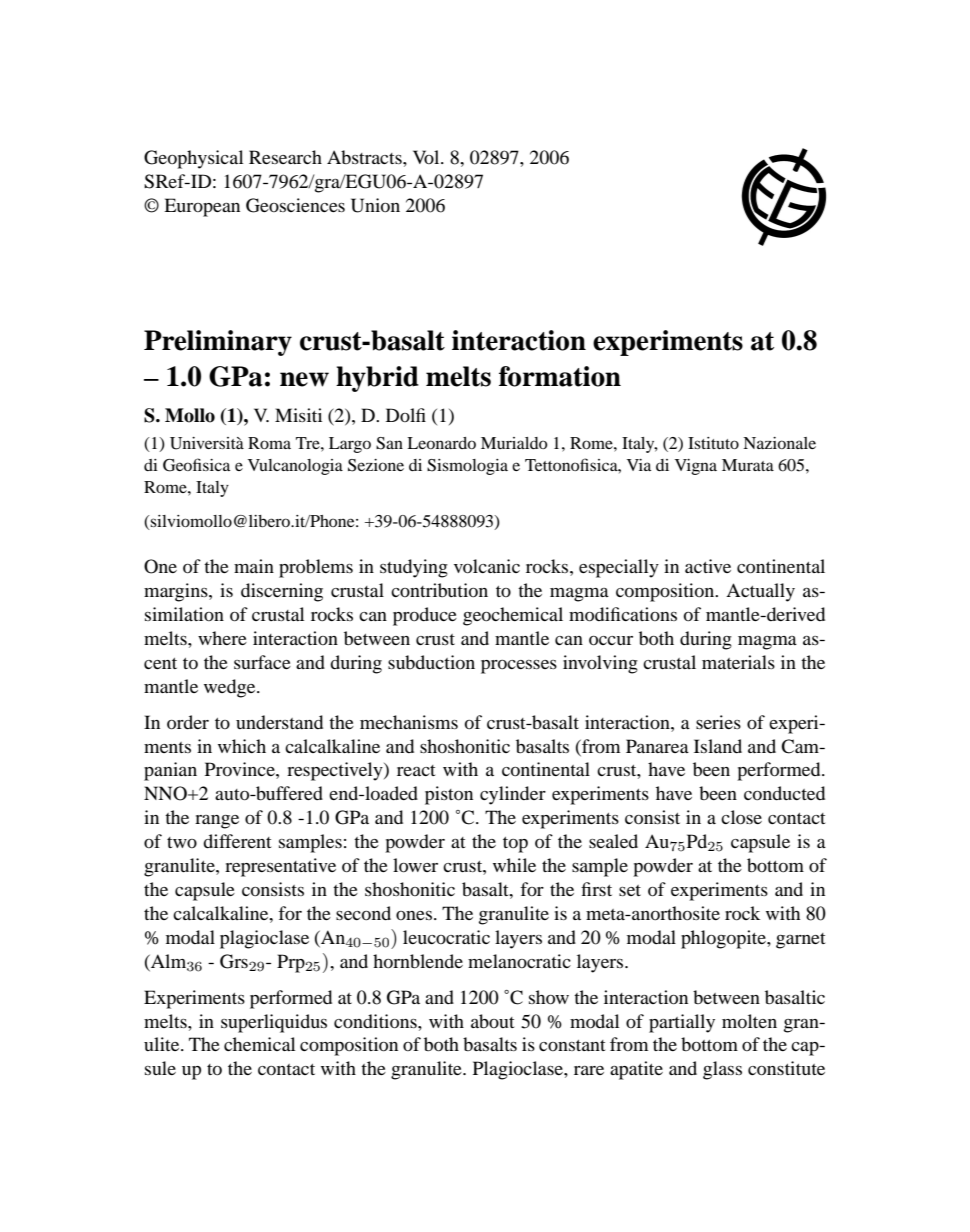 Image resolution: width=970 pixels, height=1232 pixels. What do you see at coordinates (375, 205) in the screenshot?
I see `Union` at bounding box center [375, 205].
